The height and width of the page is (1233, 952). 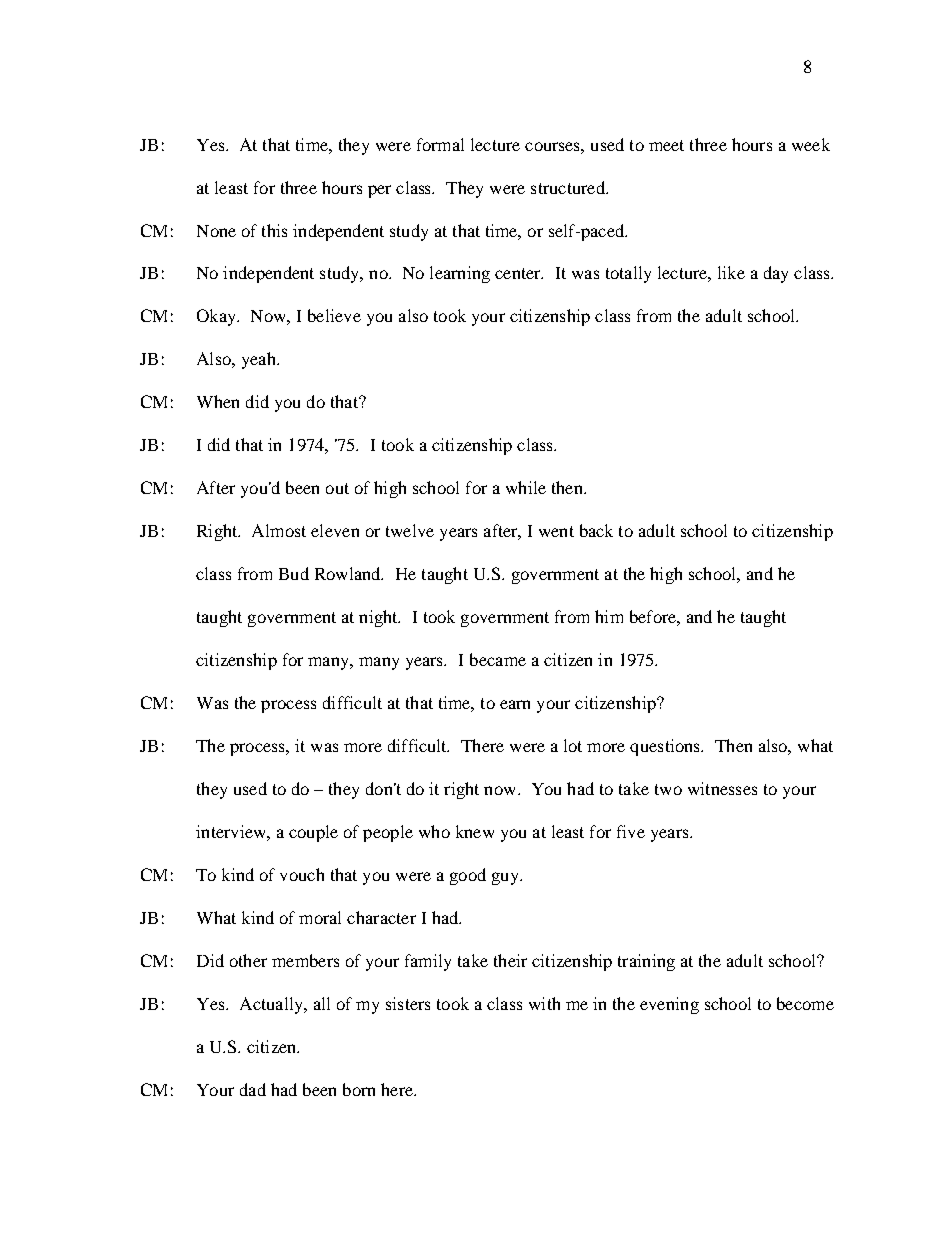 What do you see at coordinates (498, 659) in the page?
I see `became` at bounding box center [498, 659].
